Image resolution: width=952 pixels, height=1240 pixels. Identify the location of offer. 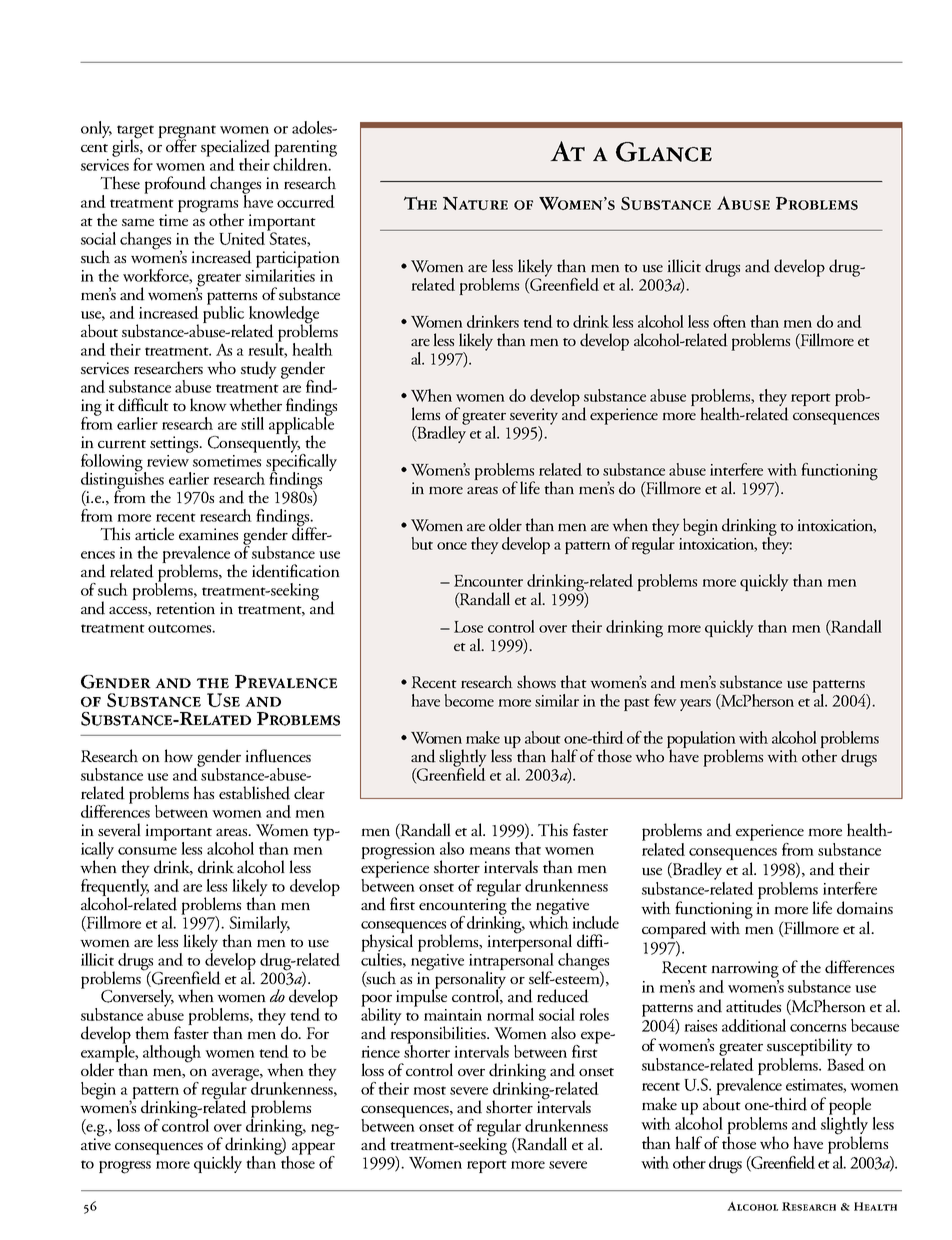
(181, 144).
